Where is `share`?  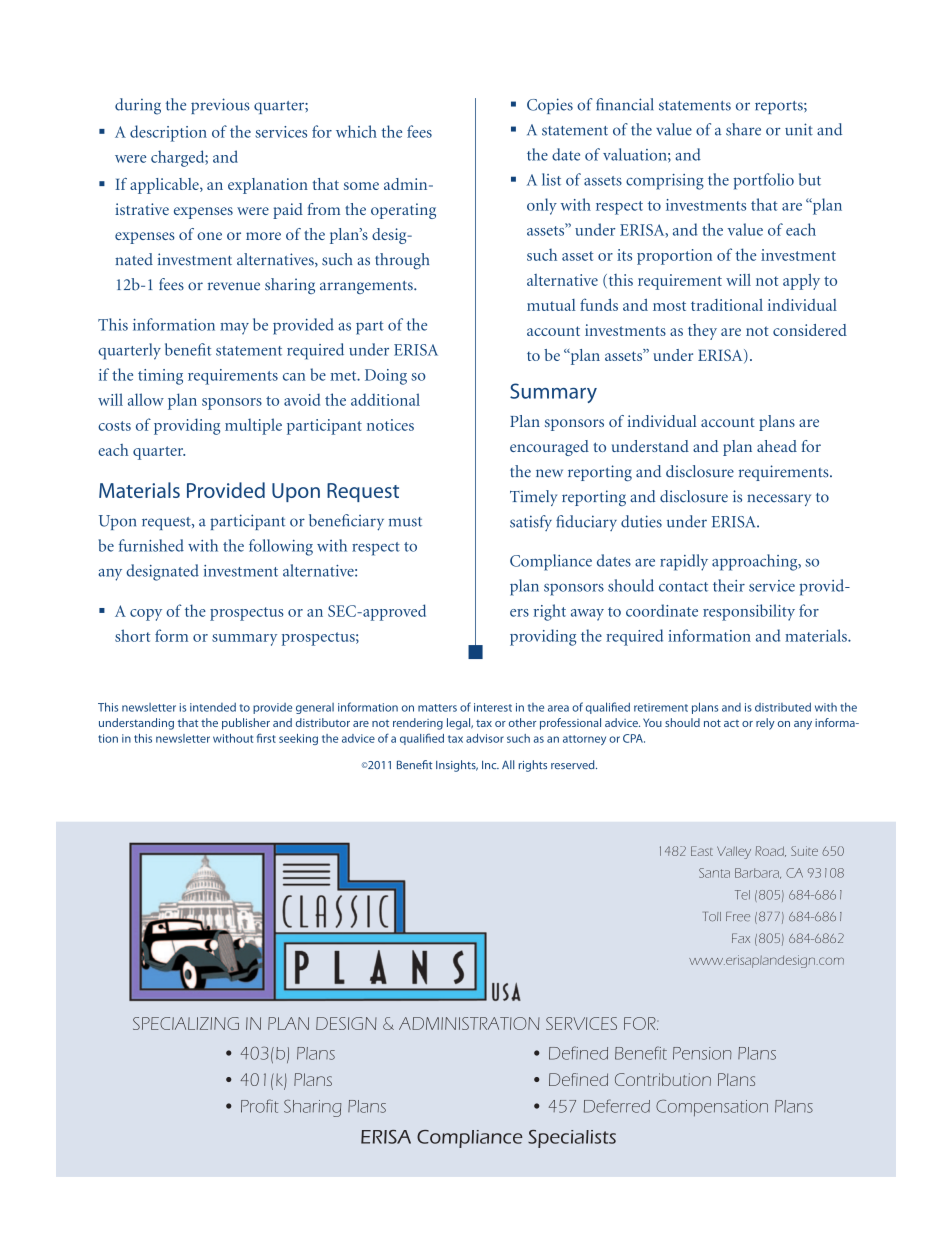
share is located at coordinates (743, 129).
